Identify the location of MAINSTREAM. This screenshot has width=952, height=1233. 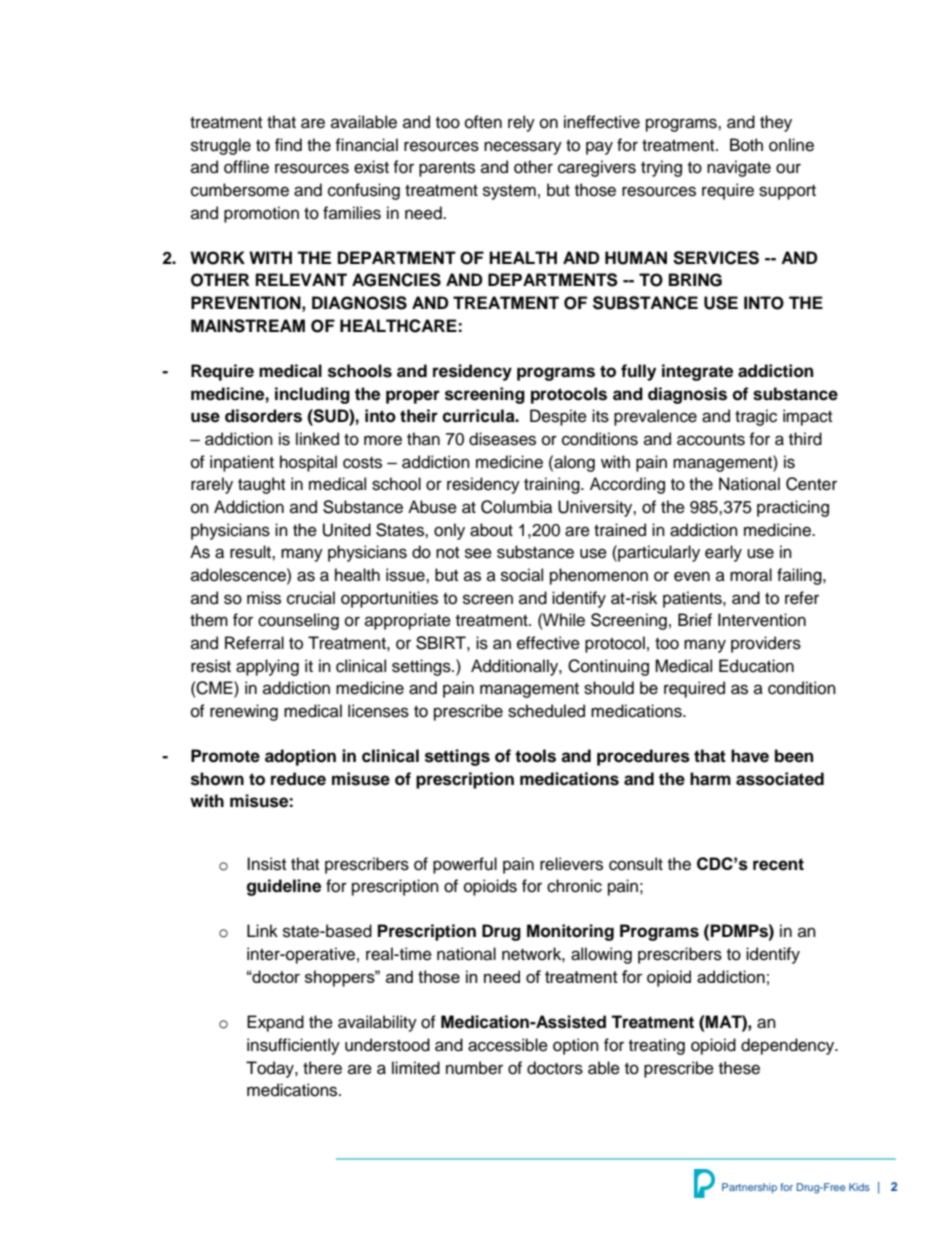
(248, 326).
